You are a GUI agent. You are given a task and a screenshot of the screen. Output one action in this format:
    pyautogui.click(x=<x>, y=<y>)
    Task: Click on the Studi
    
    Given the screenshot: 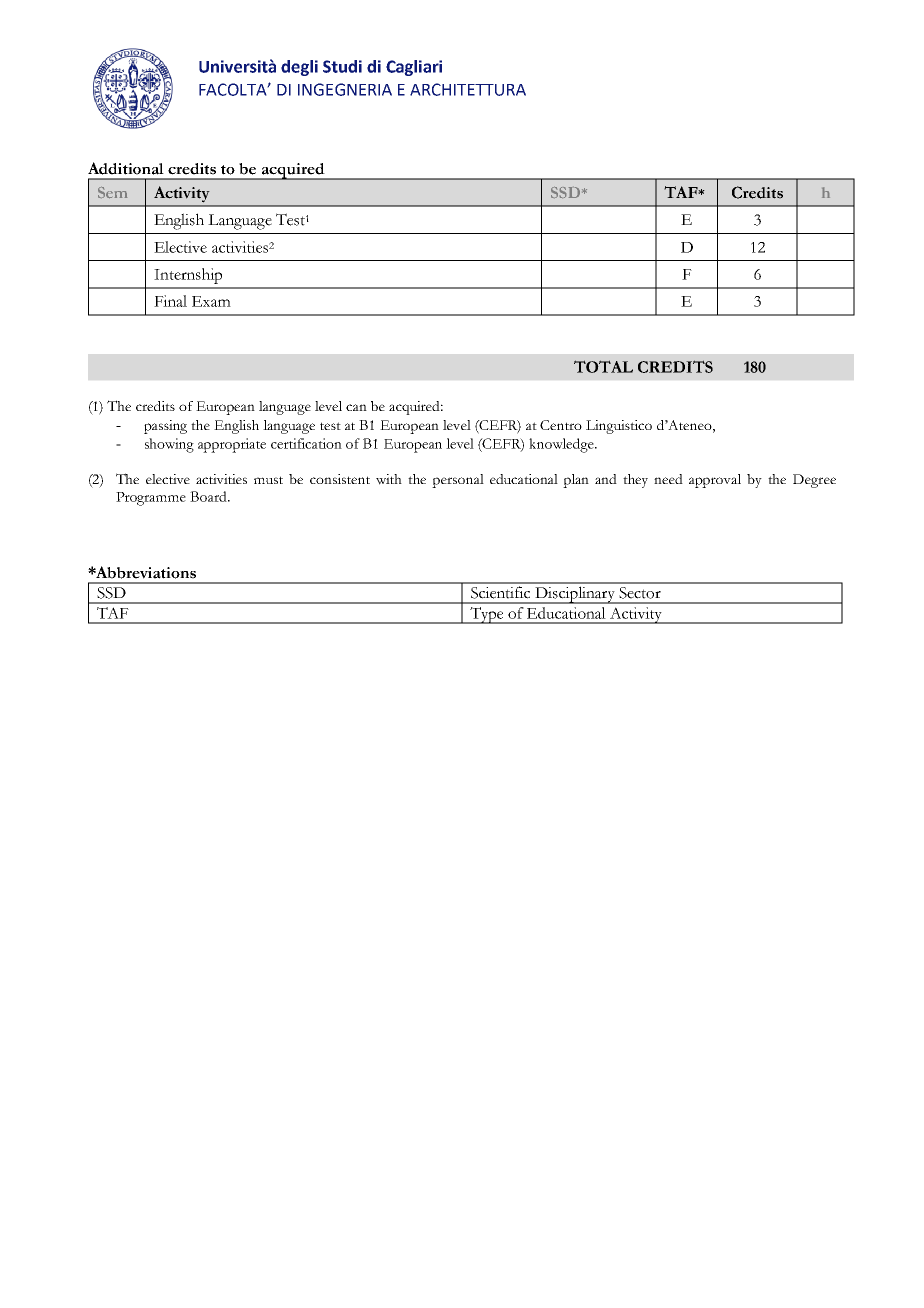 What is the action you would take?
    pyautogui.click(x=342, y=66)
